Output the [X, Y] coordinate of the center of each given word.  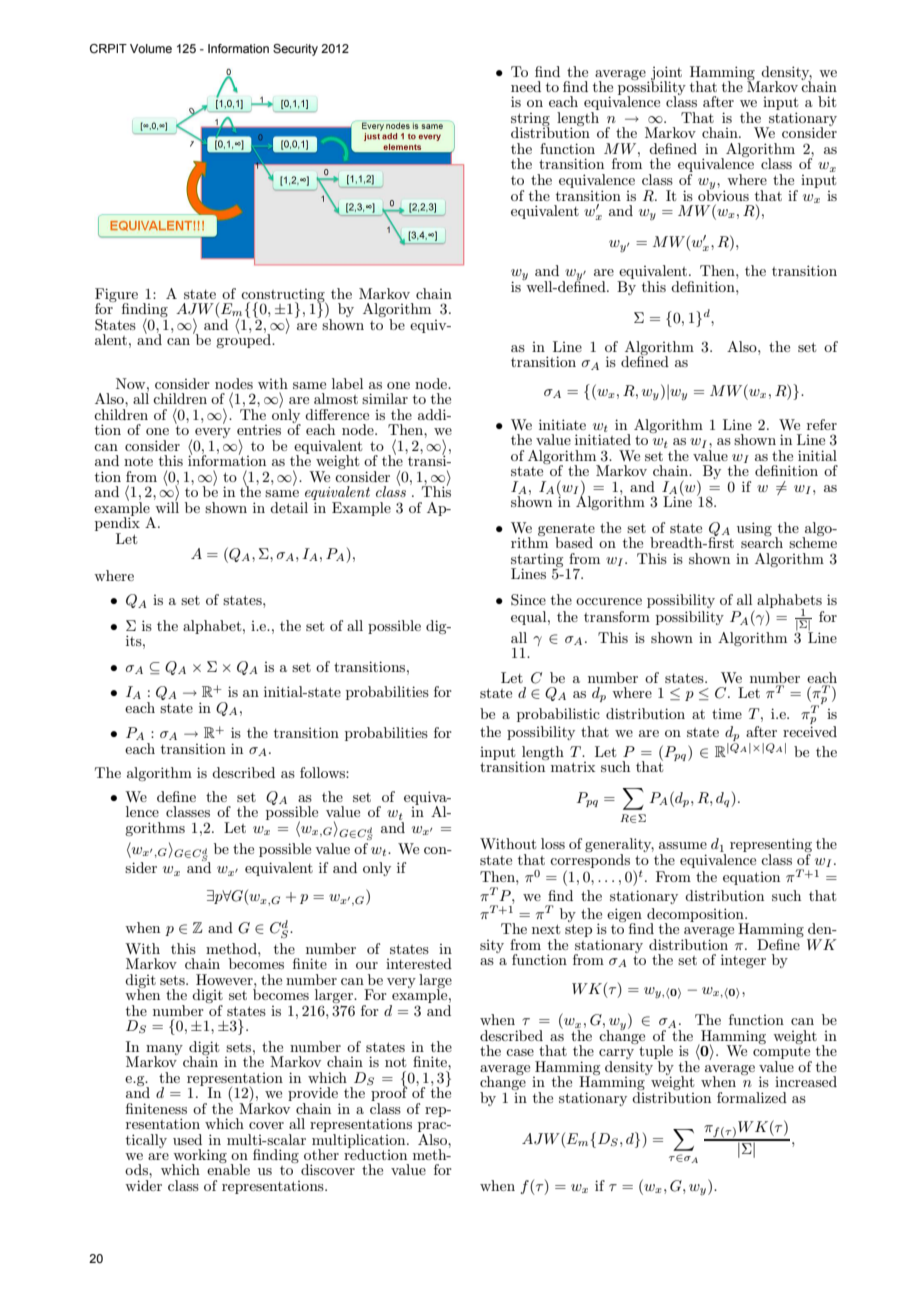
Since [528, 600]
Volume [151, 48]
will [167, 506]
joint [666, 74]
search [762, 541]
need [526, 86]
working [199, 1157]
